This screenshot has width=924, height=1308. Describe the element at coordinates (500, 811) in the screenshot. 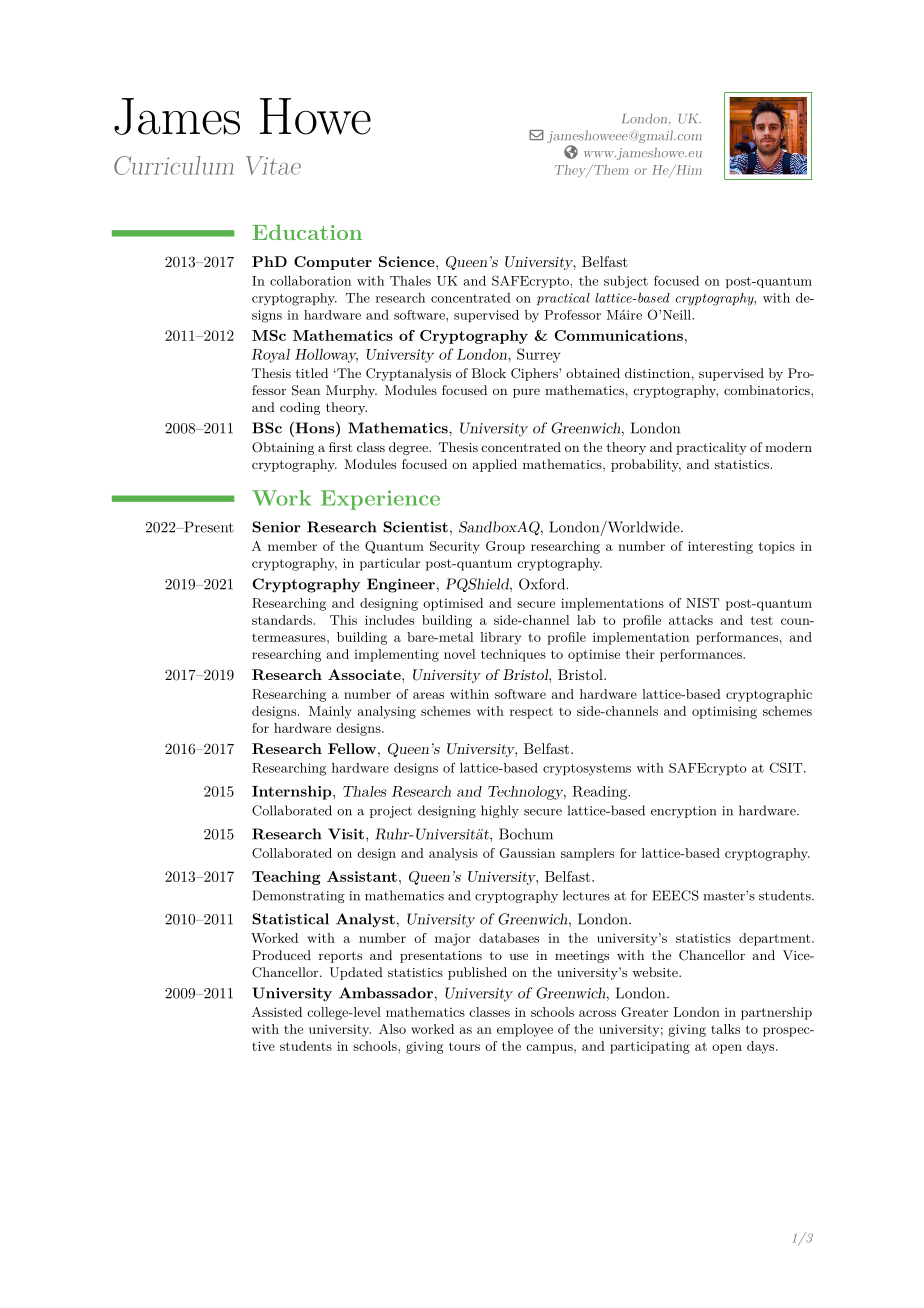

I see `highly` at that location.
